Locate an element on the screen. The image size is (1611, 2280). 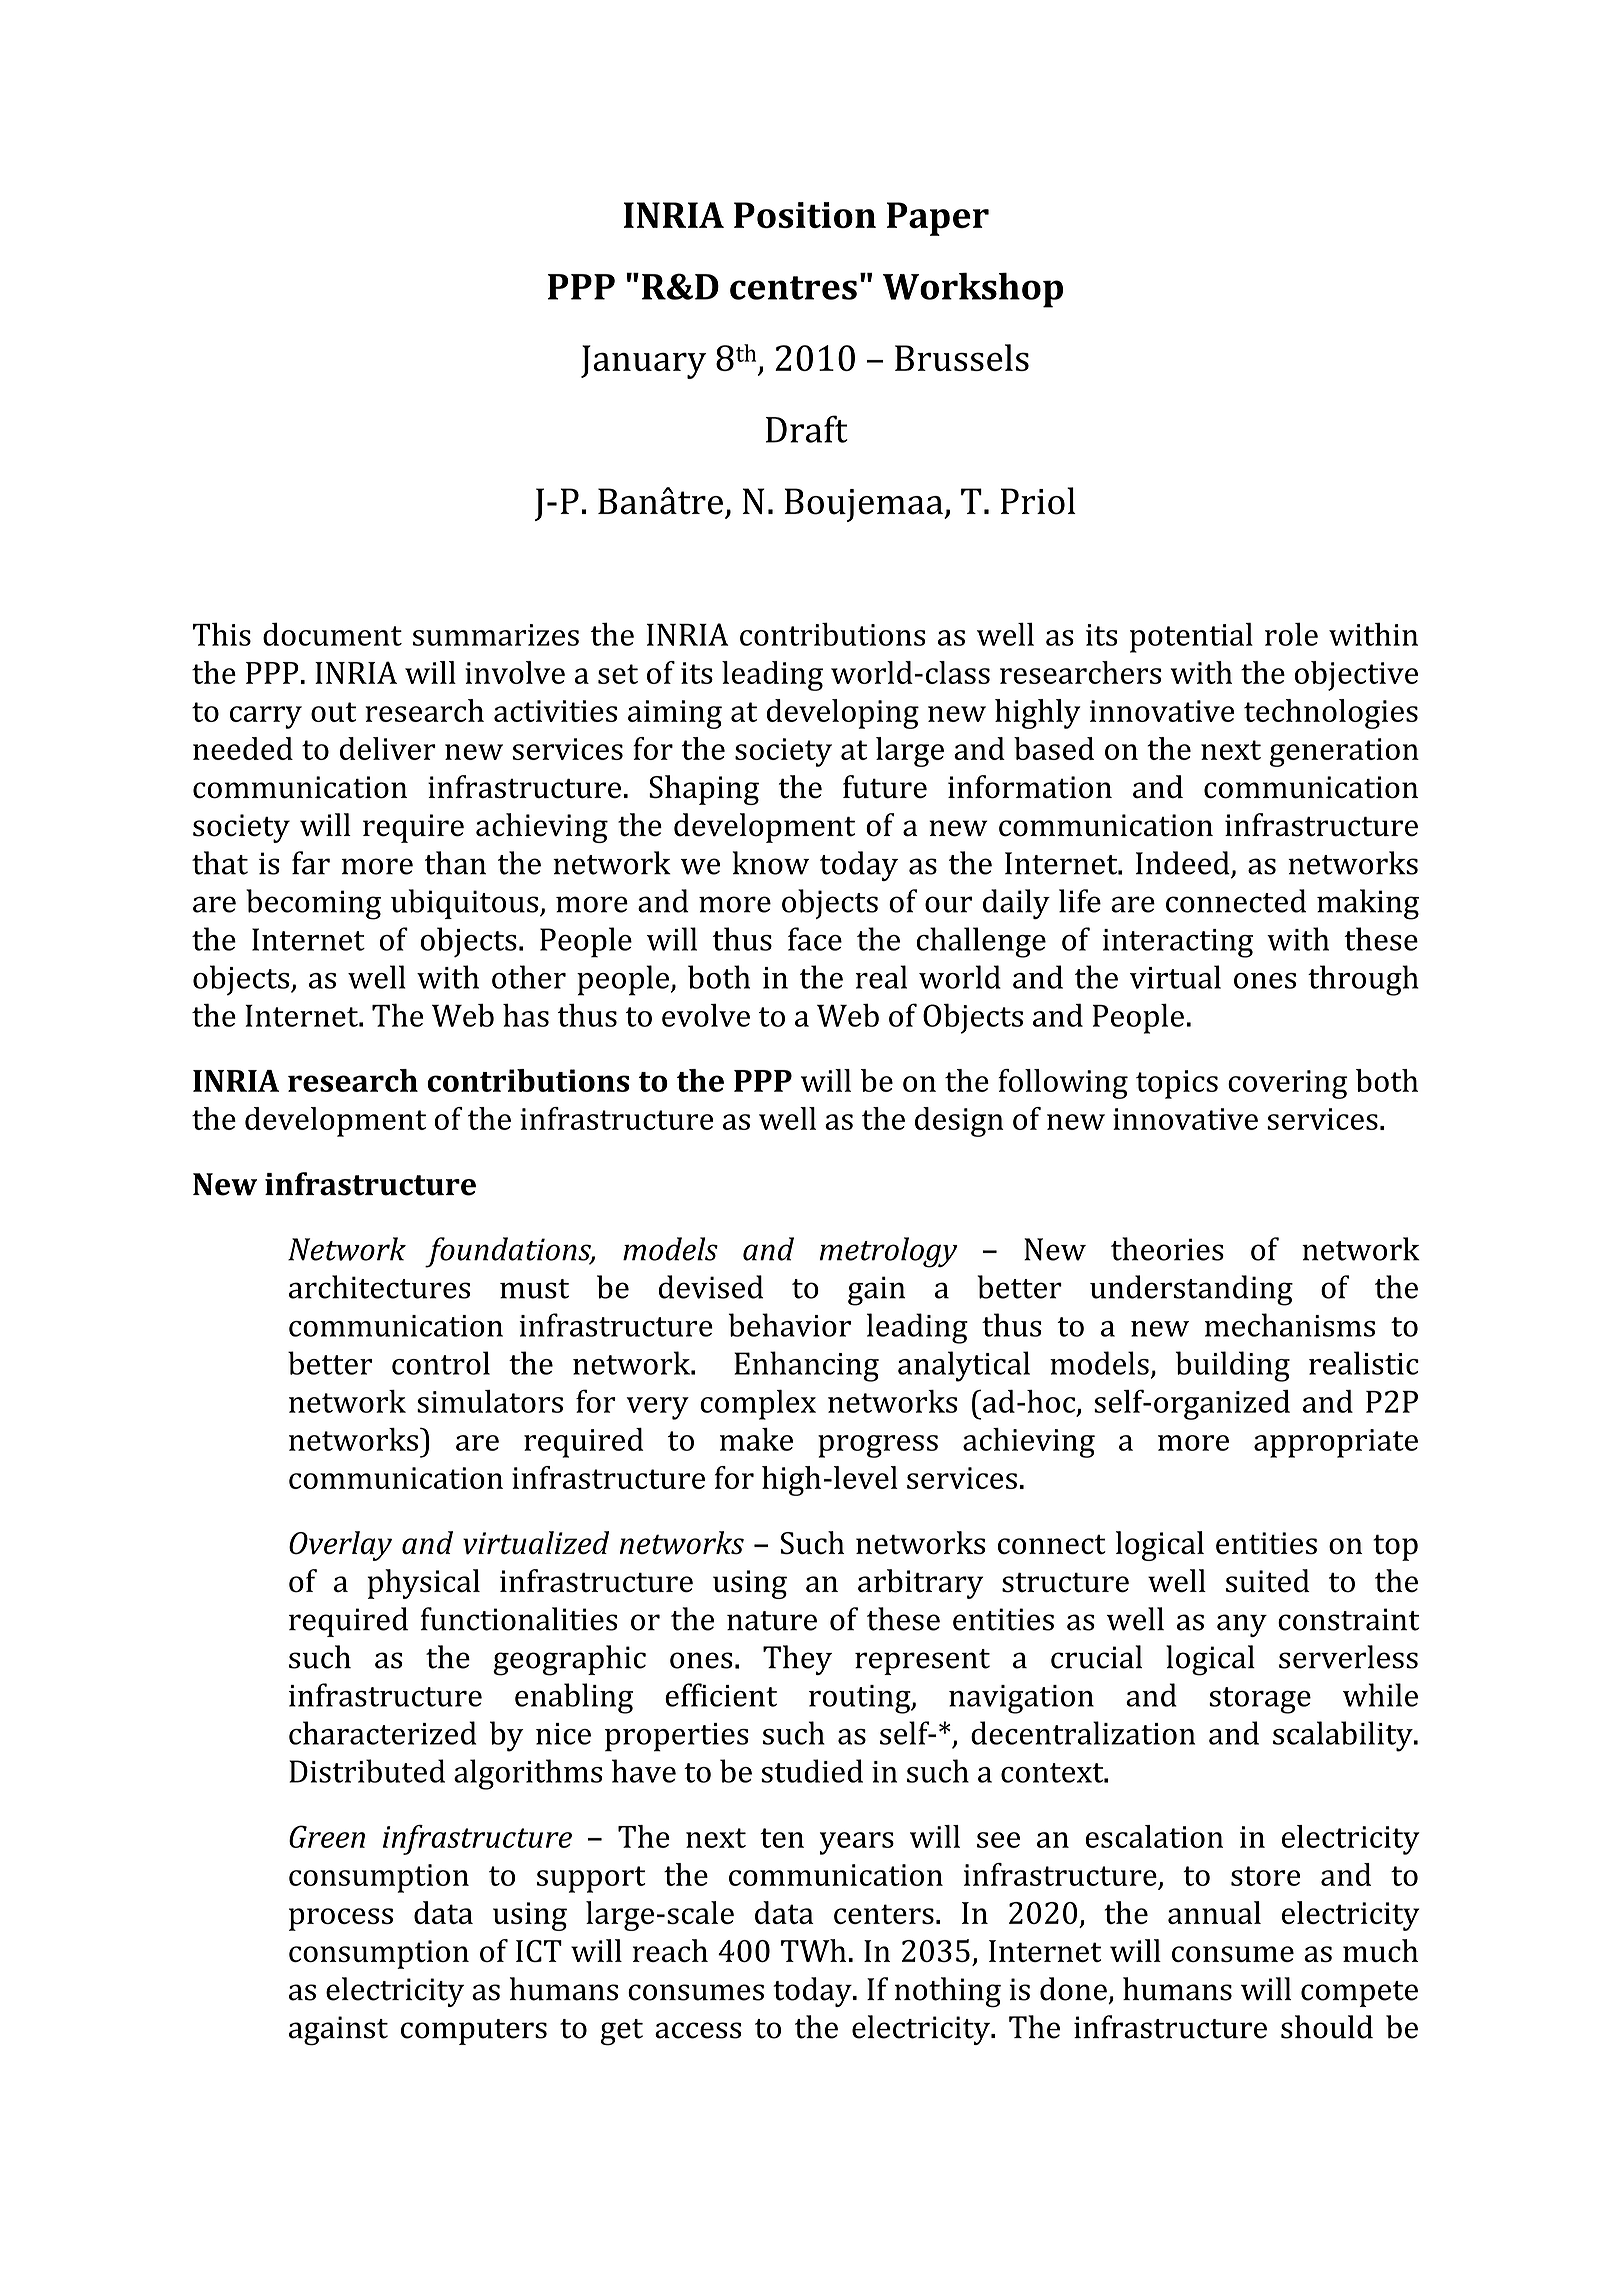
computers is located at coordinates (474, 2032).
